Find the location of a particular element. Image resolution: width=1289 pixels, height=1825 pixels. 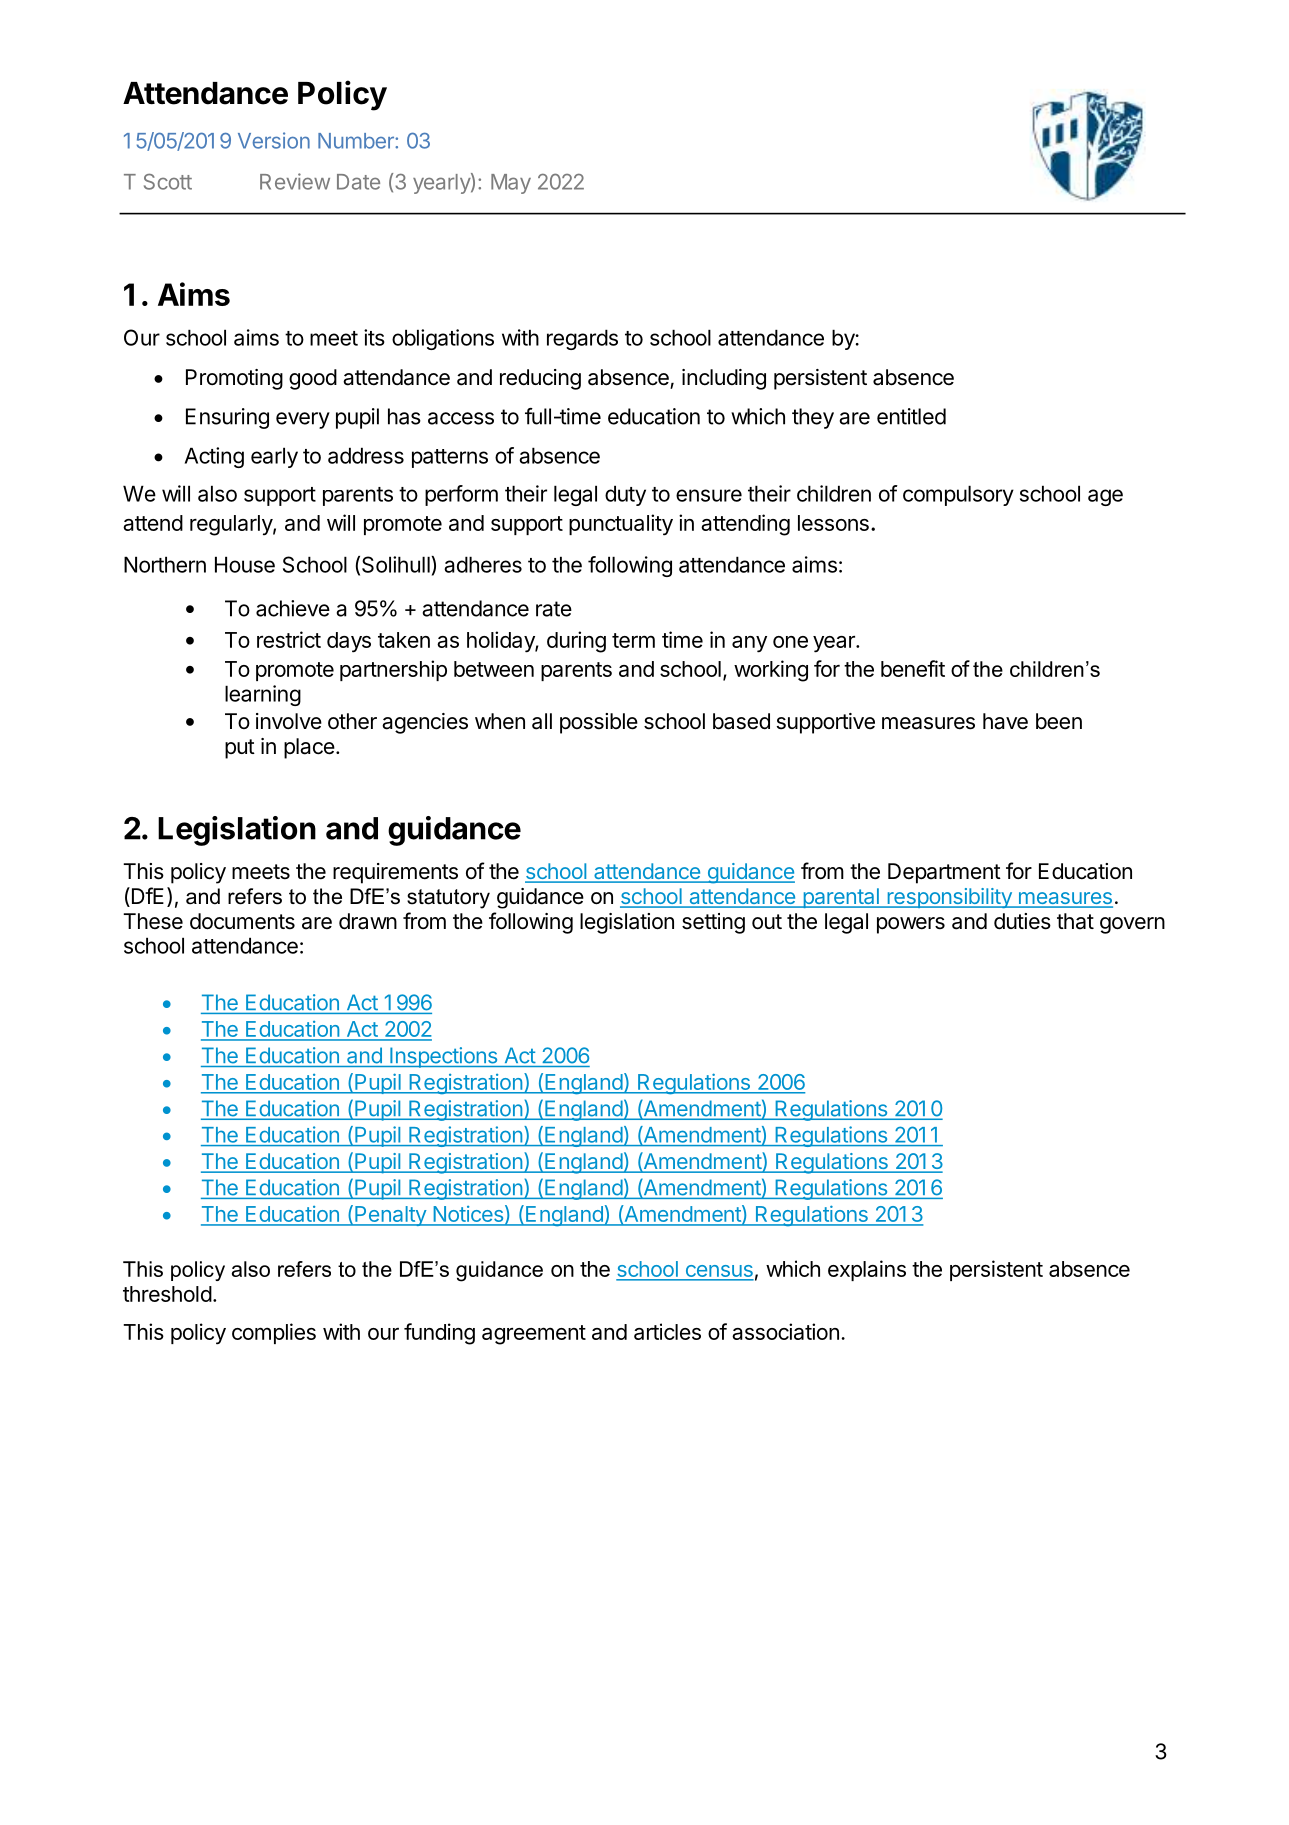

possible is located at coordinates (599, 723).
